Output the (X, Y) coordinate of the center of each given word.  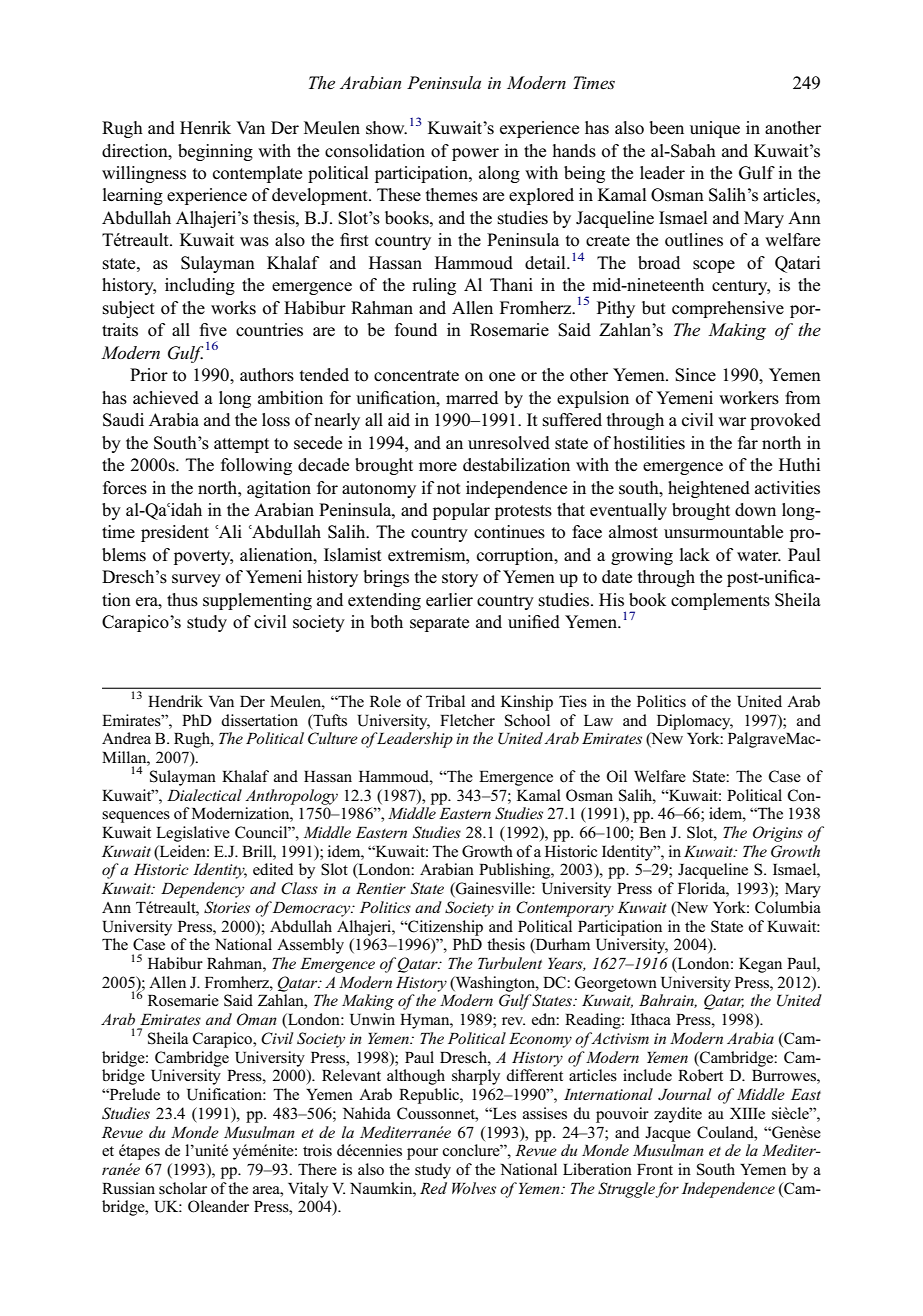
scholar (183, 1188)
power (475, 154)
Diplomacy (695, 722)
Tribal (445, 701)
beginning (215, 152)
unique (715, 129)
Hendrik (175, 701)
